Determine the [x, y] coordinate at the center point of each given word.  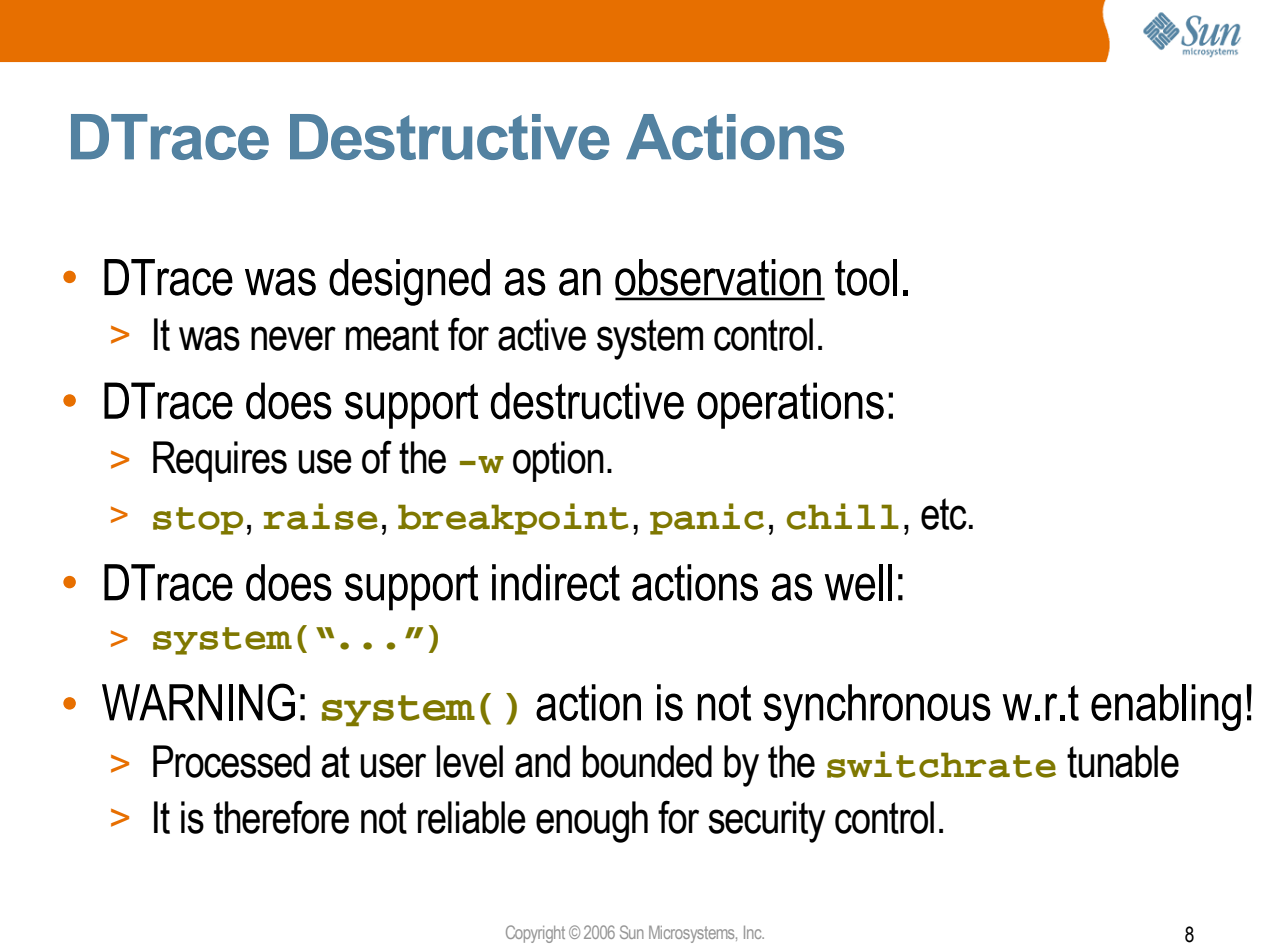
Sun [632, 932]
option [558, 461]
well [858, 582]
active [542, 334]
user [393, 765]
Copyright [535, 934]
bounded [647, 761]
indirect [556, 582]
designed [409, 282]
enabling [1166, 707]
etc [944, 514]
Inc [754, 932]
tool [866, 277]
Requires [220, 461]
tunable [1123, 761]
